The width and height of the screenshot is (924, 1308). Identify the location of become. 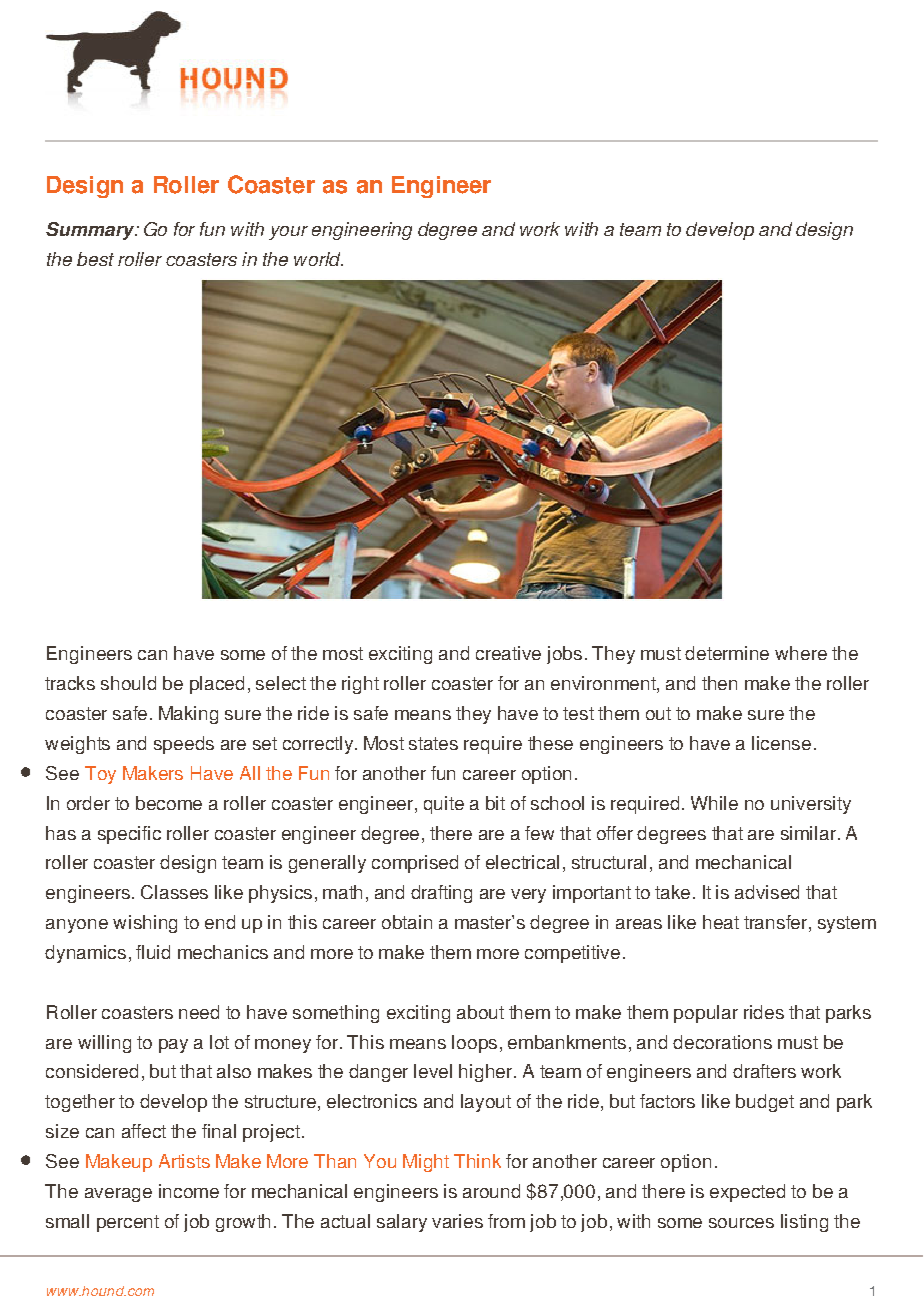
(169, 803).
